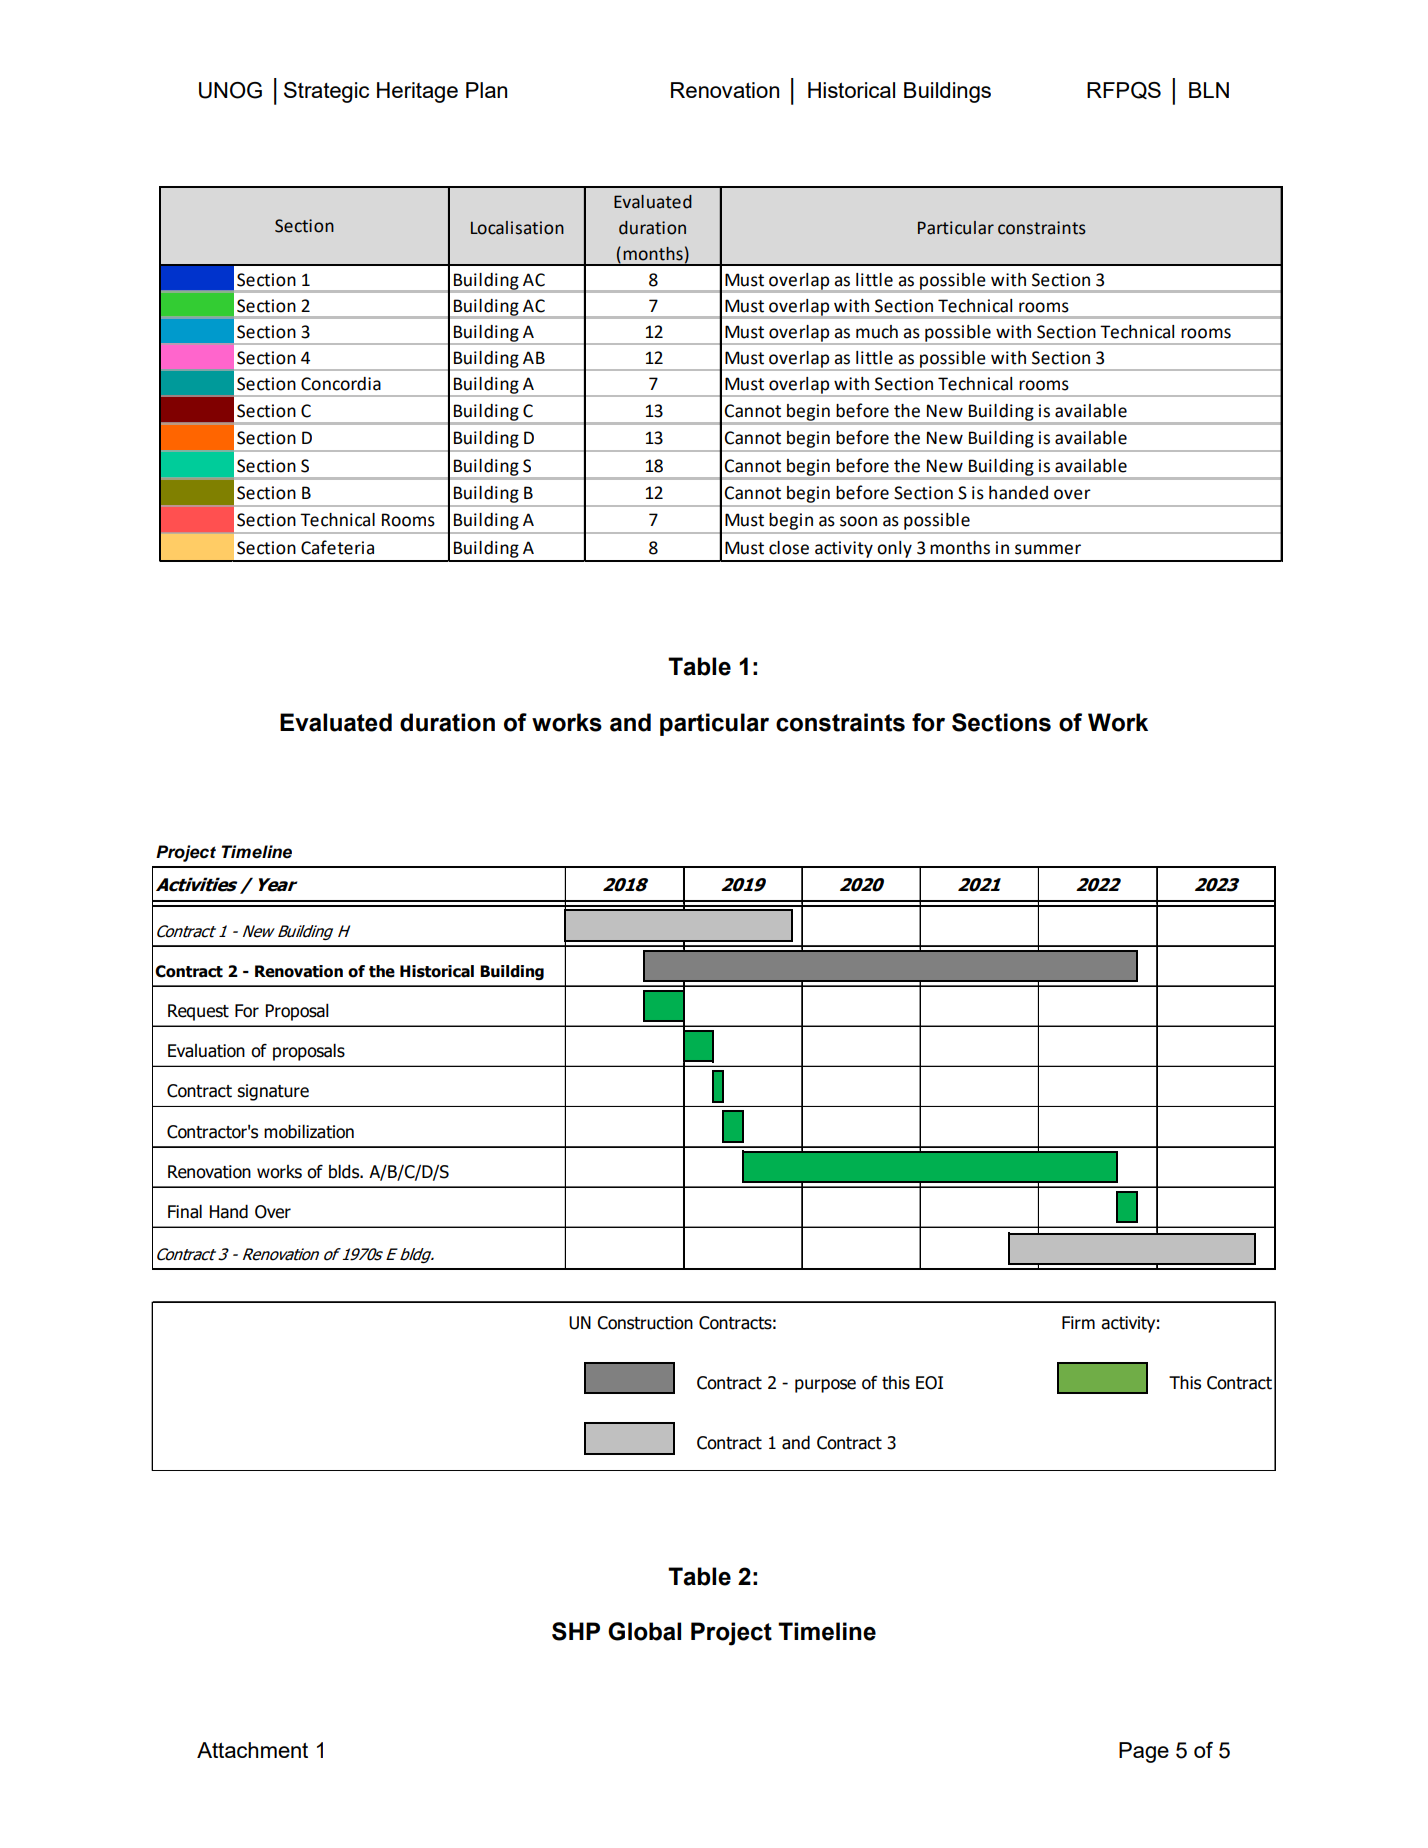  I want to click on Firm, so click(1078, 1322).
